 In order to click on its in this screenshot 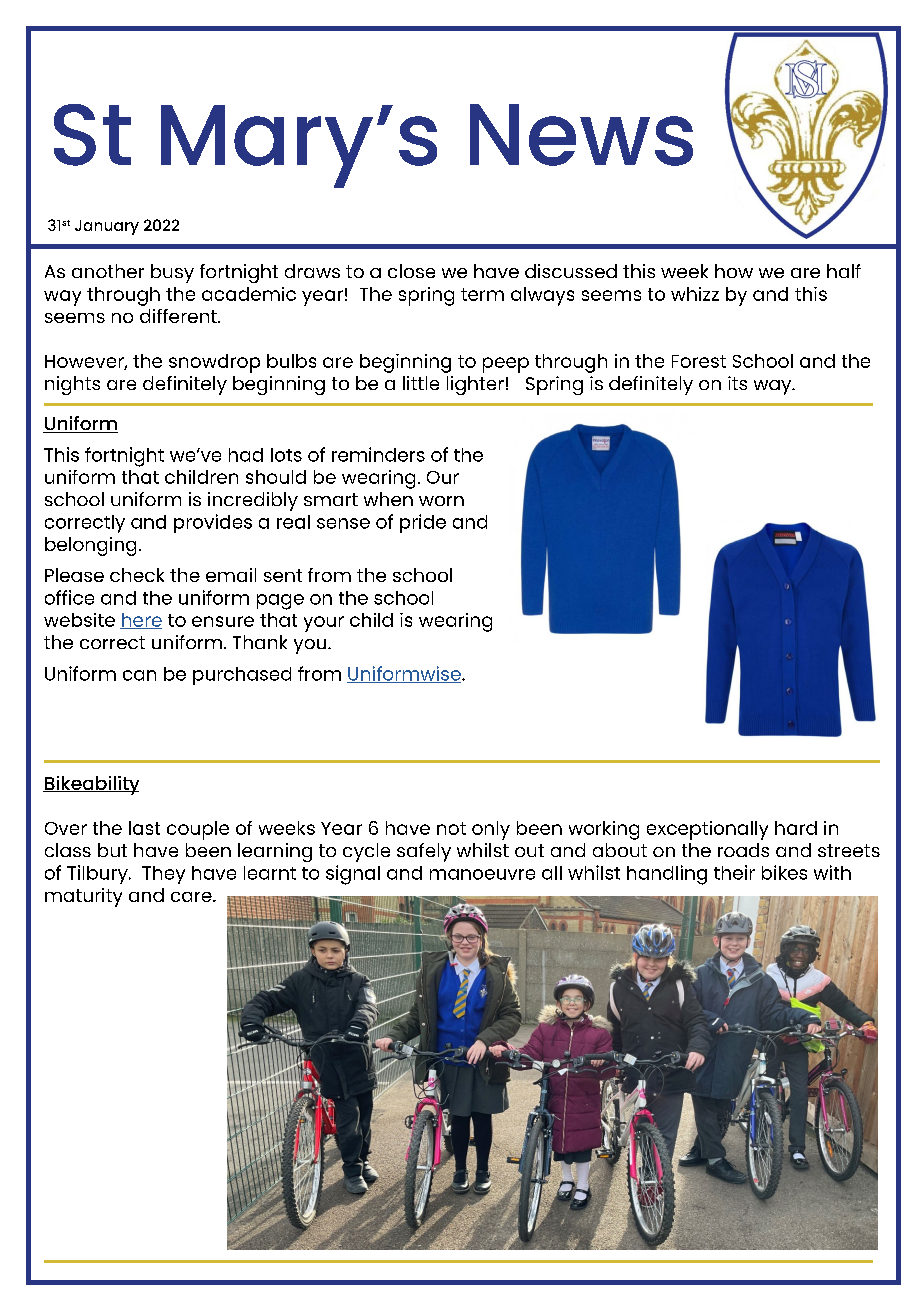, I will do `click(737, 383)`.
